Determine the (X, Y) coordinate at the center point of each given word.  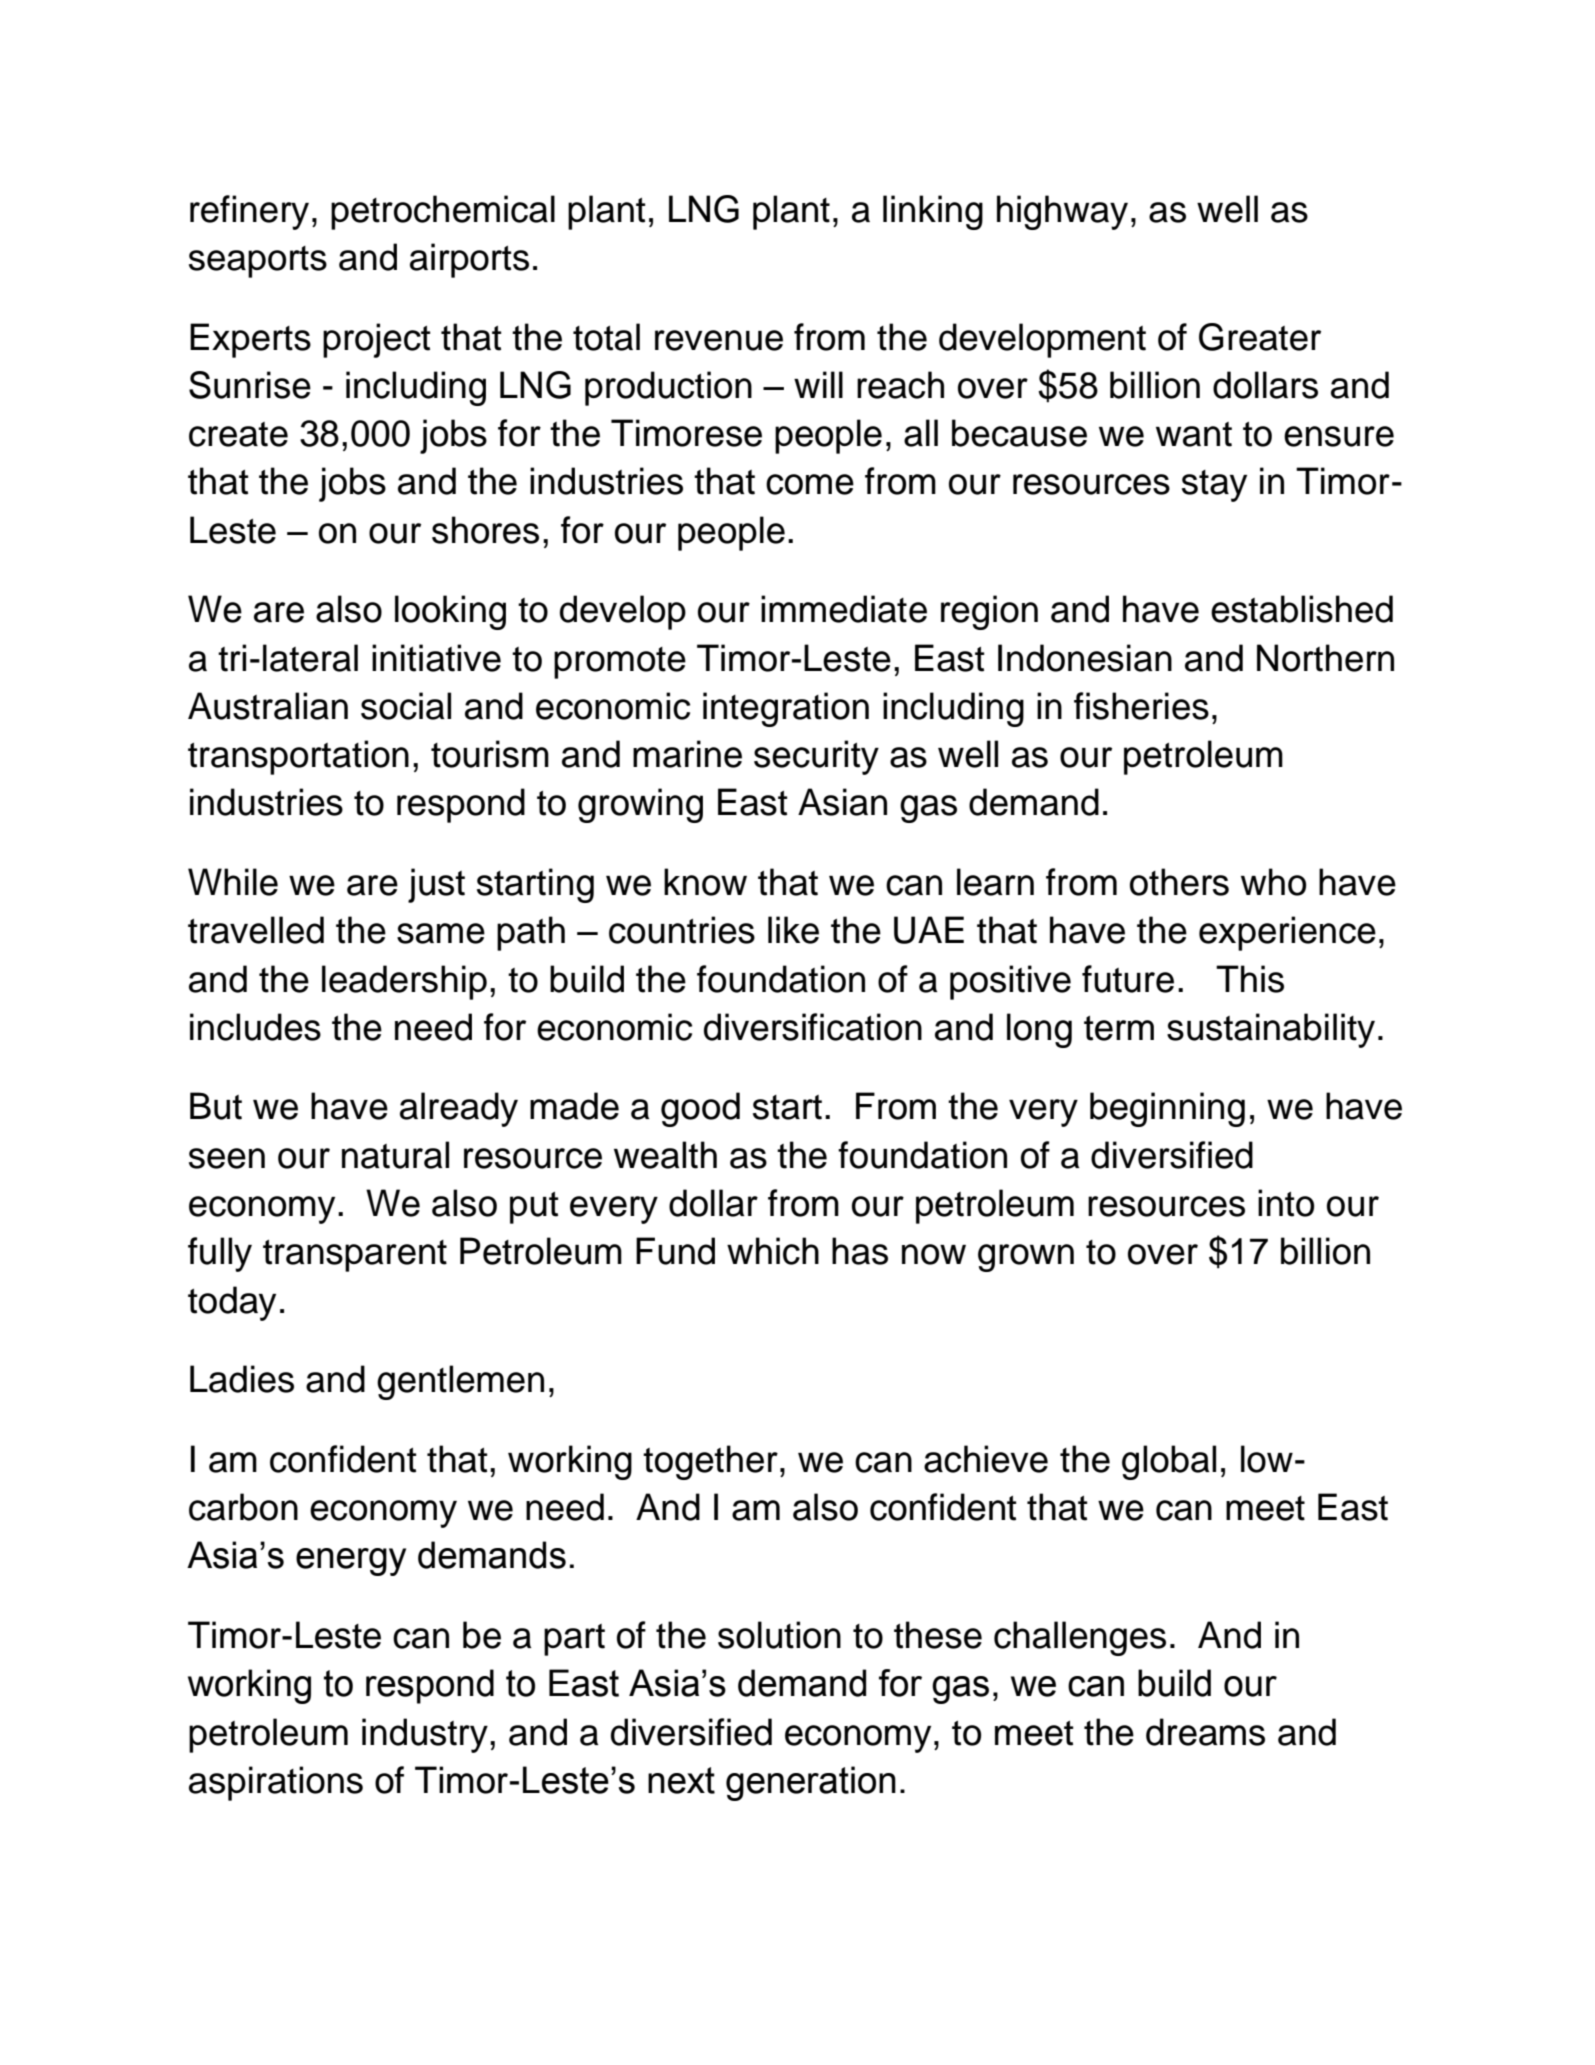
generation (811, 1783)
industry (425, 1735)
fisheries (1141, 706)
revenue (719, 340)
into (1286, 1203)
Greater (1260, 337)
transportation (298, 757)
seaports (258, 262)
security (816, 757)
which (773, 1251)
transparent (355, 1256)
